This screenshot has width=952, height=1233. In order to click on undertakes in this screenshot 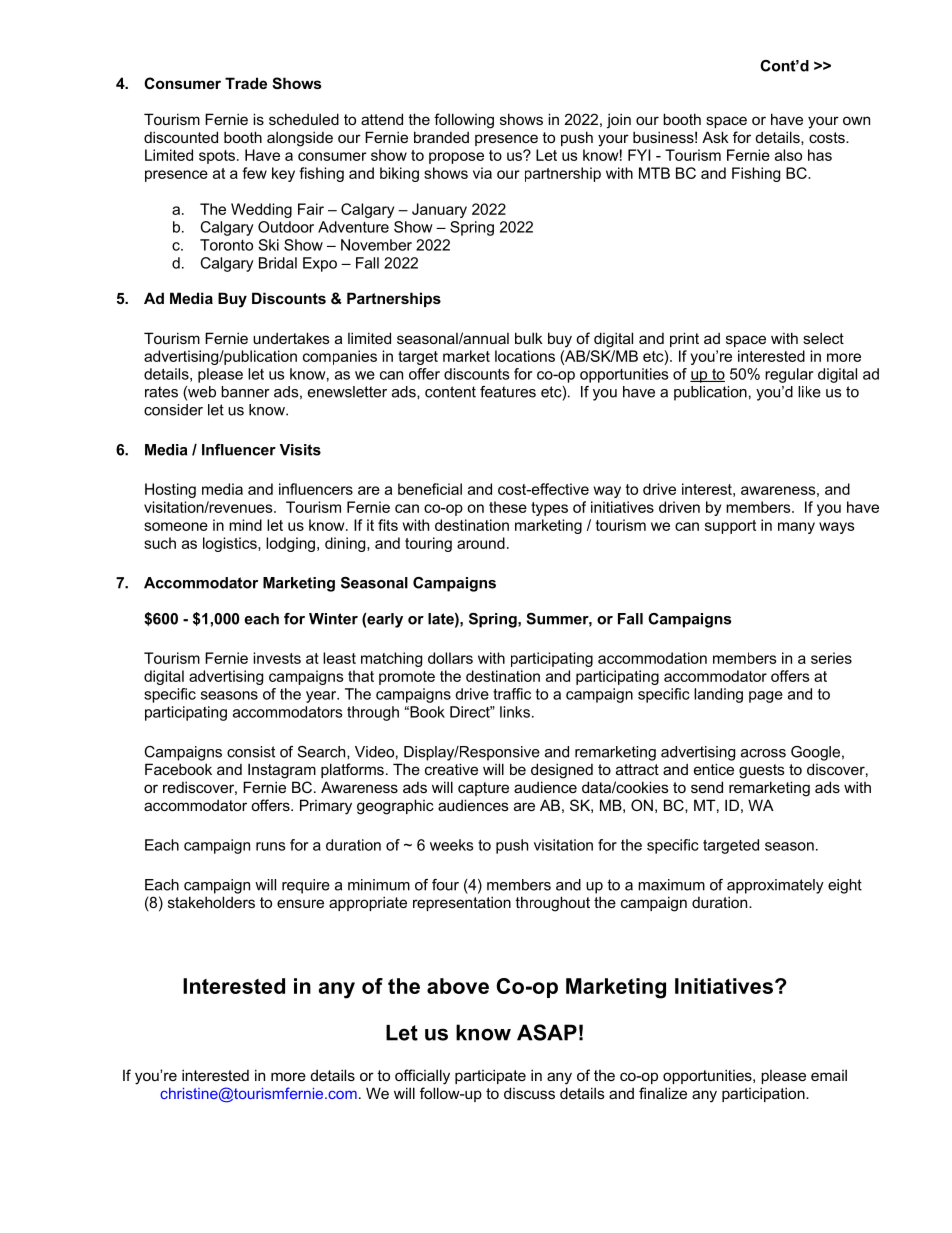, I will do `click(291, 338)`.
